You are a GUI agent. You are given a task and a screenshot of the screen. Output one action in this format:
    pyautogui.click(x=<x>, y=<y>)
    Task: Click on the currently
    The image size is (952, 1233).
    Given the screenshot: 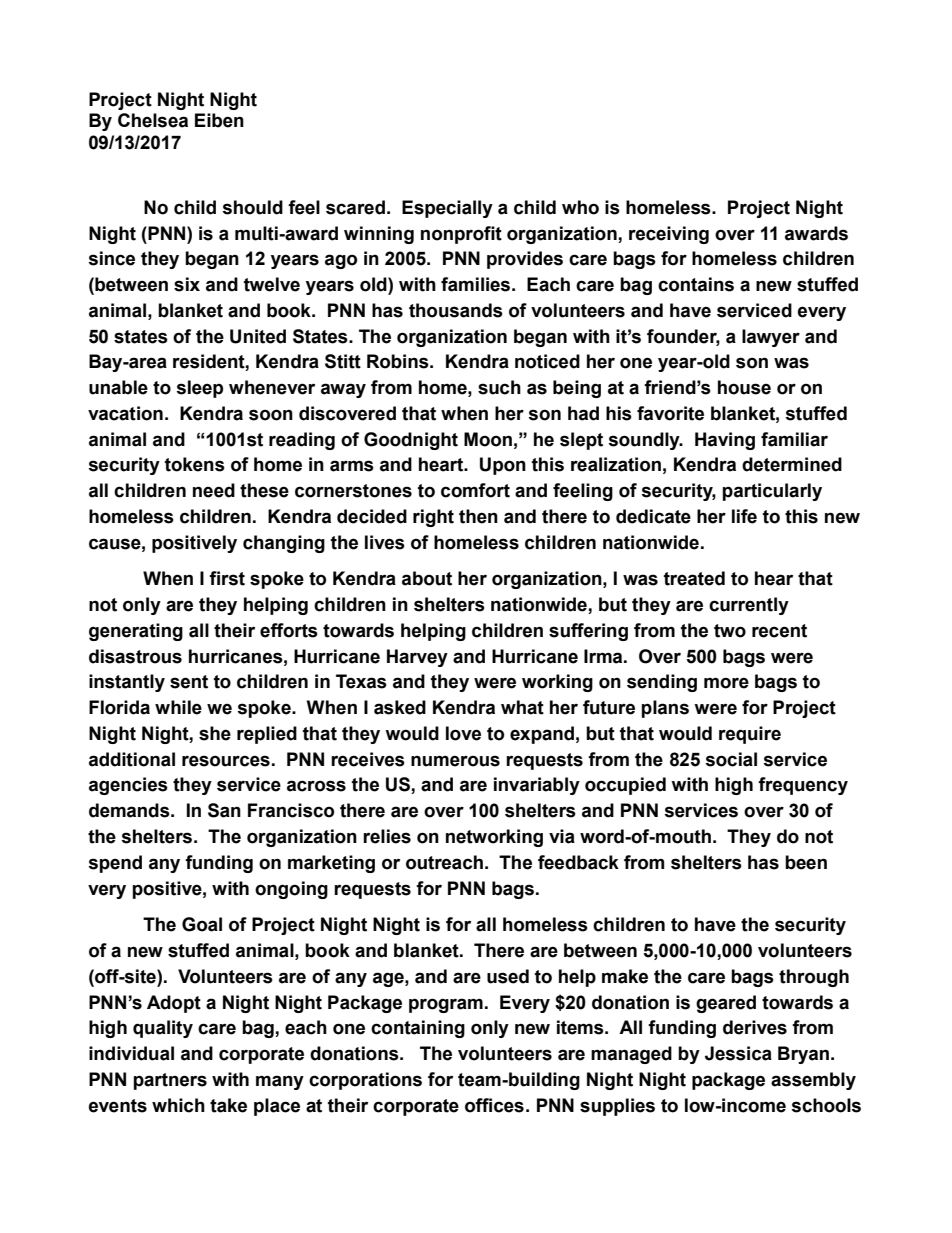 What is the action you would take?
    pyautogui.click(x=749, y=606)
